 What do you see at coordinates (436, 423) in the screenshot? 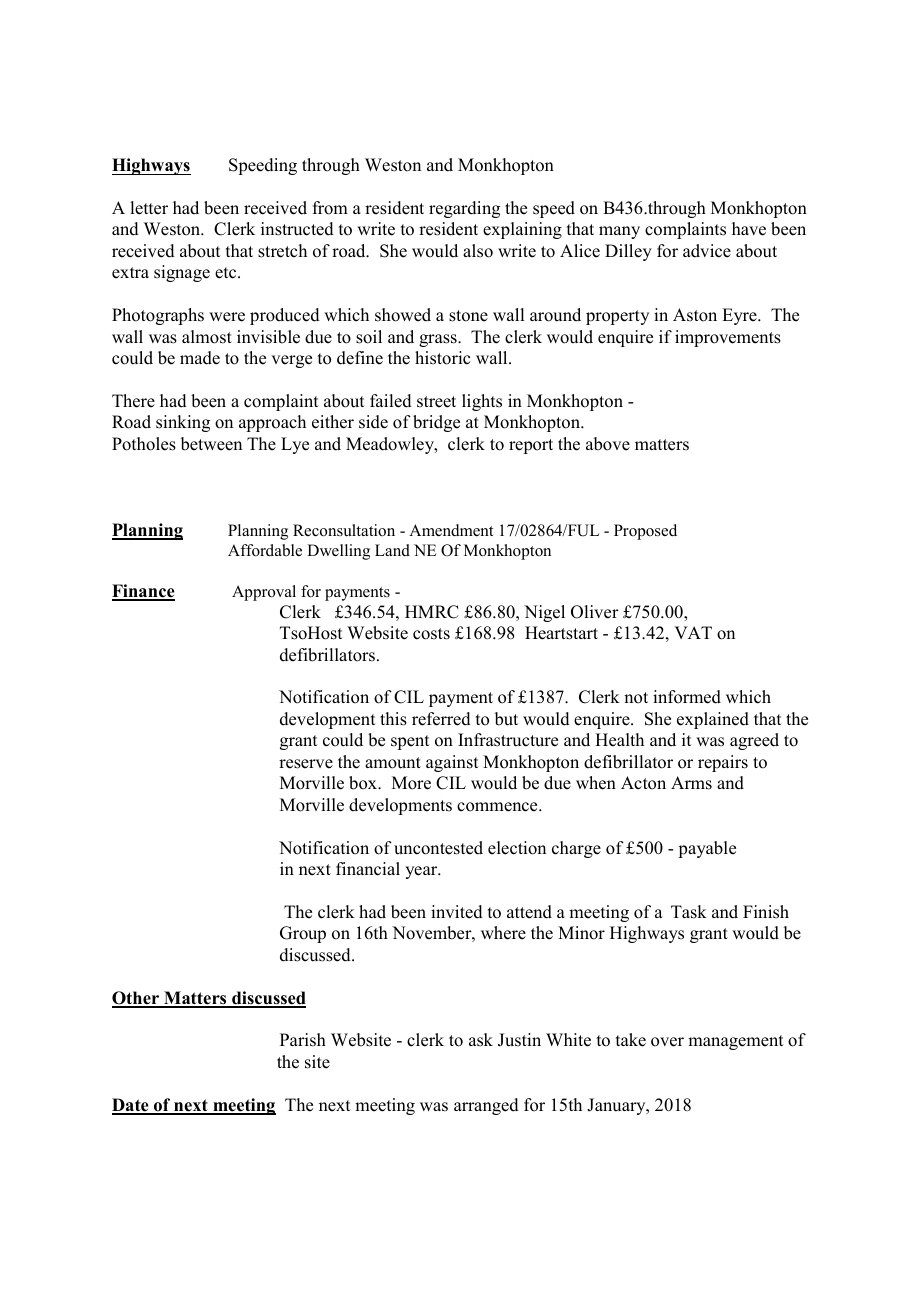
I see `bridge` at bounding box center [436, 423].
